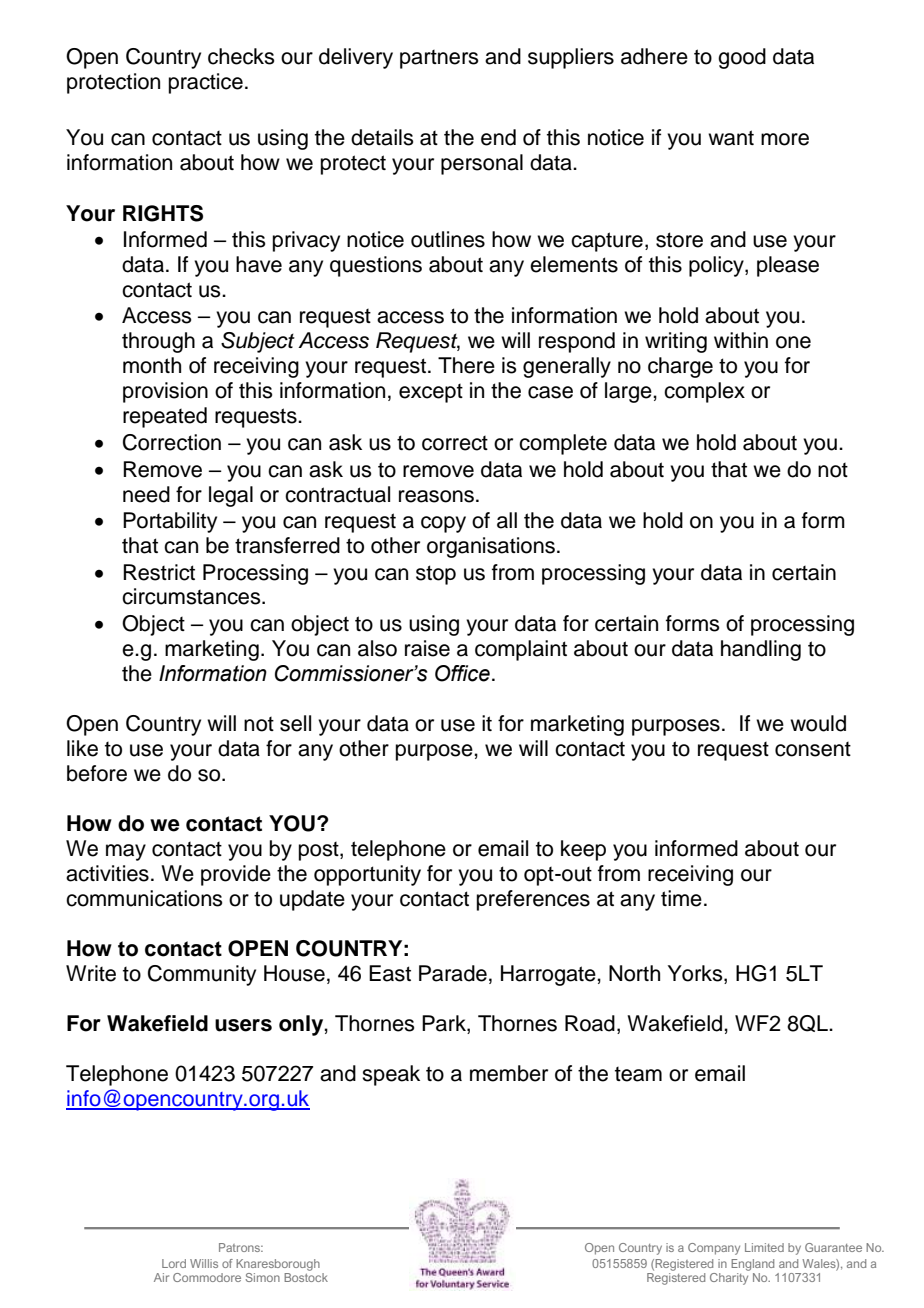  I want to click on within, so click(741, 340).
